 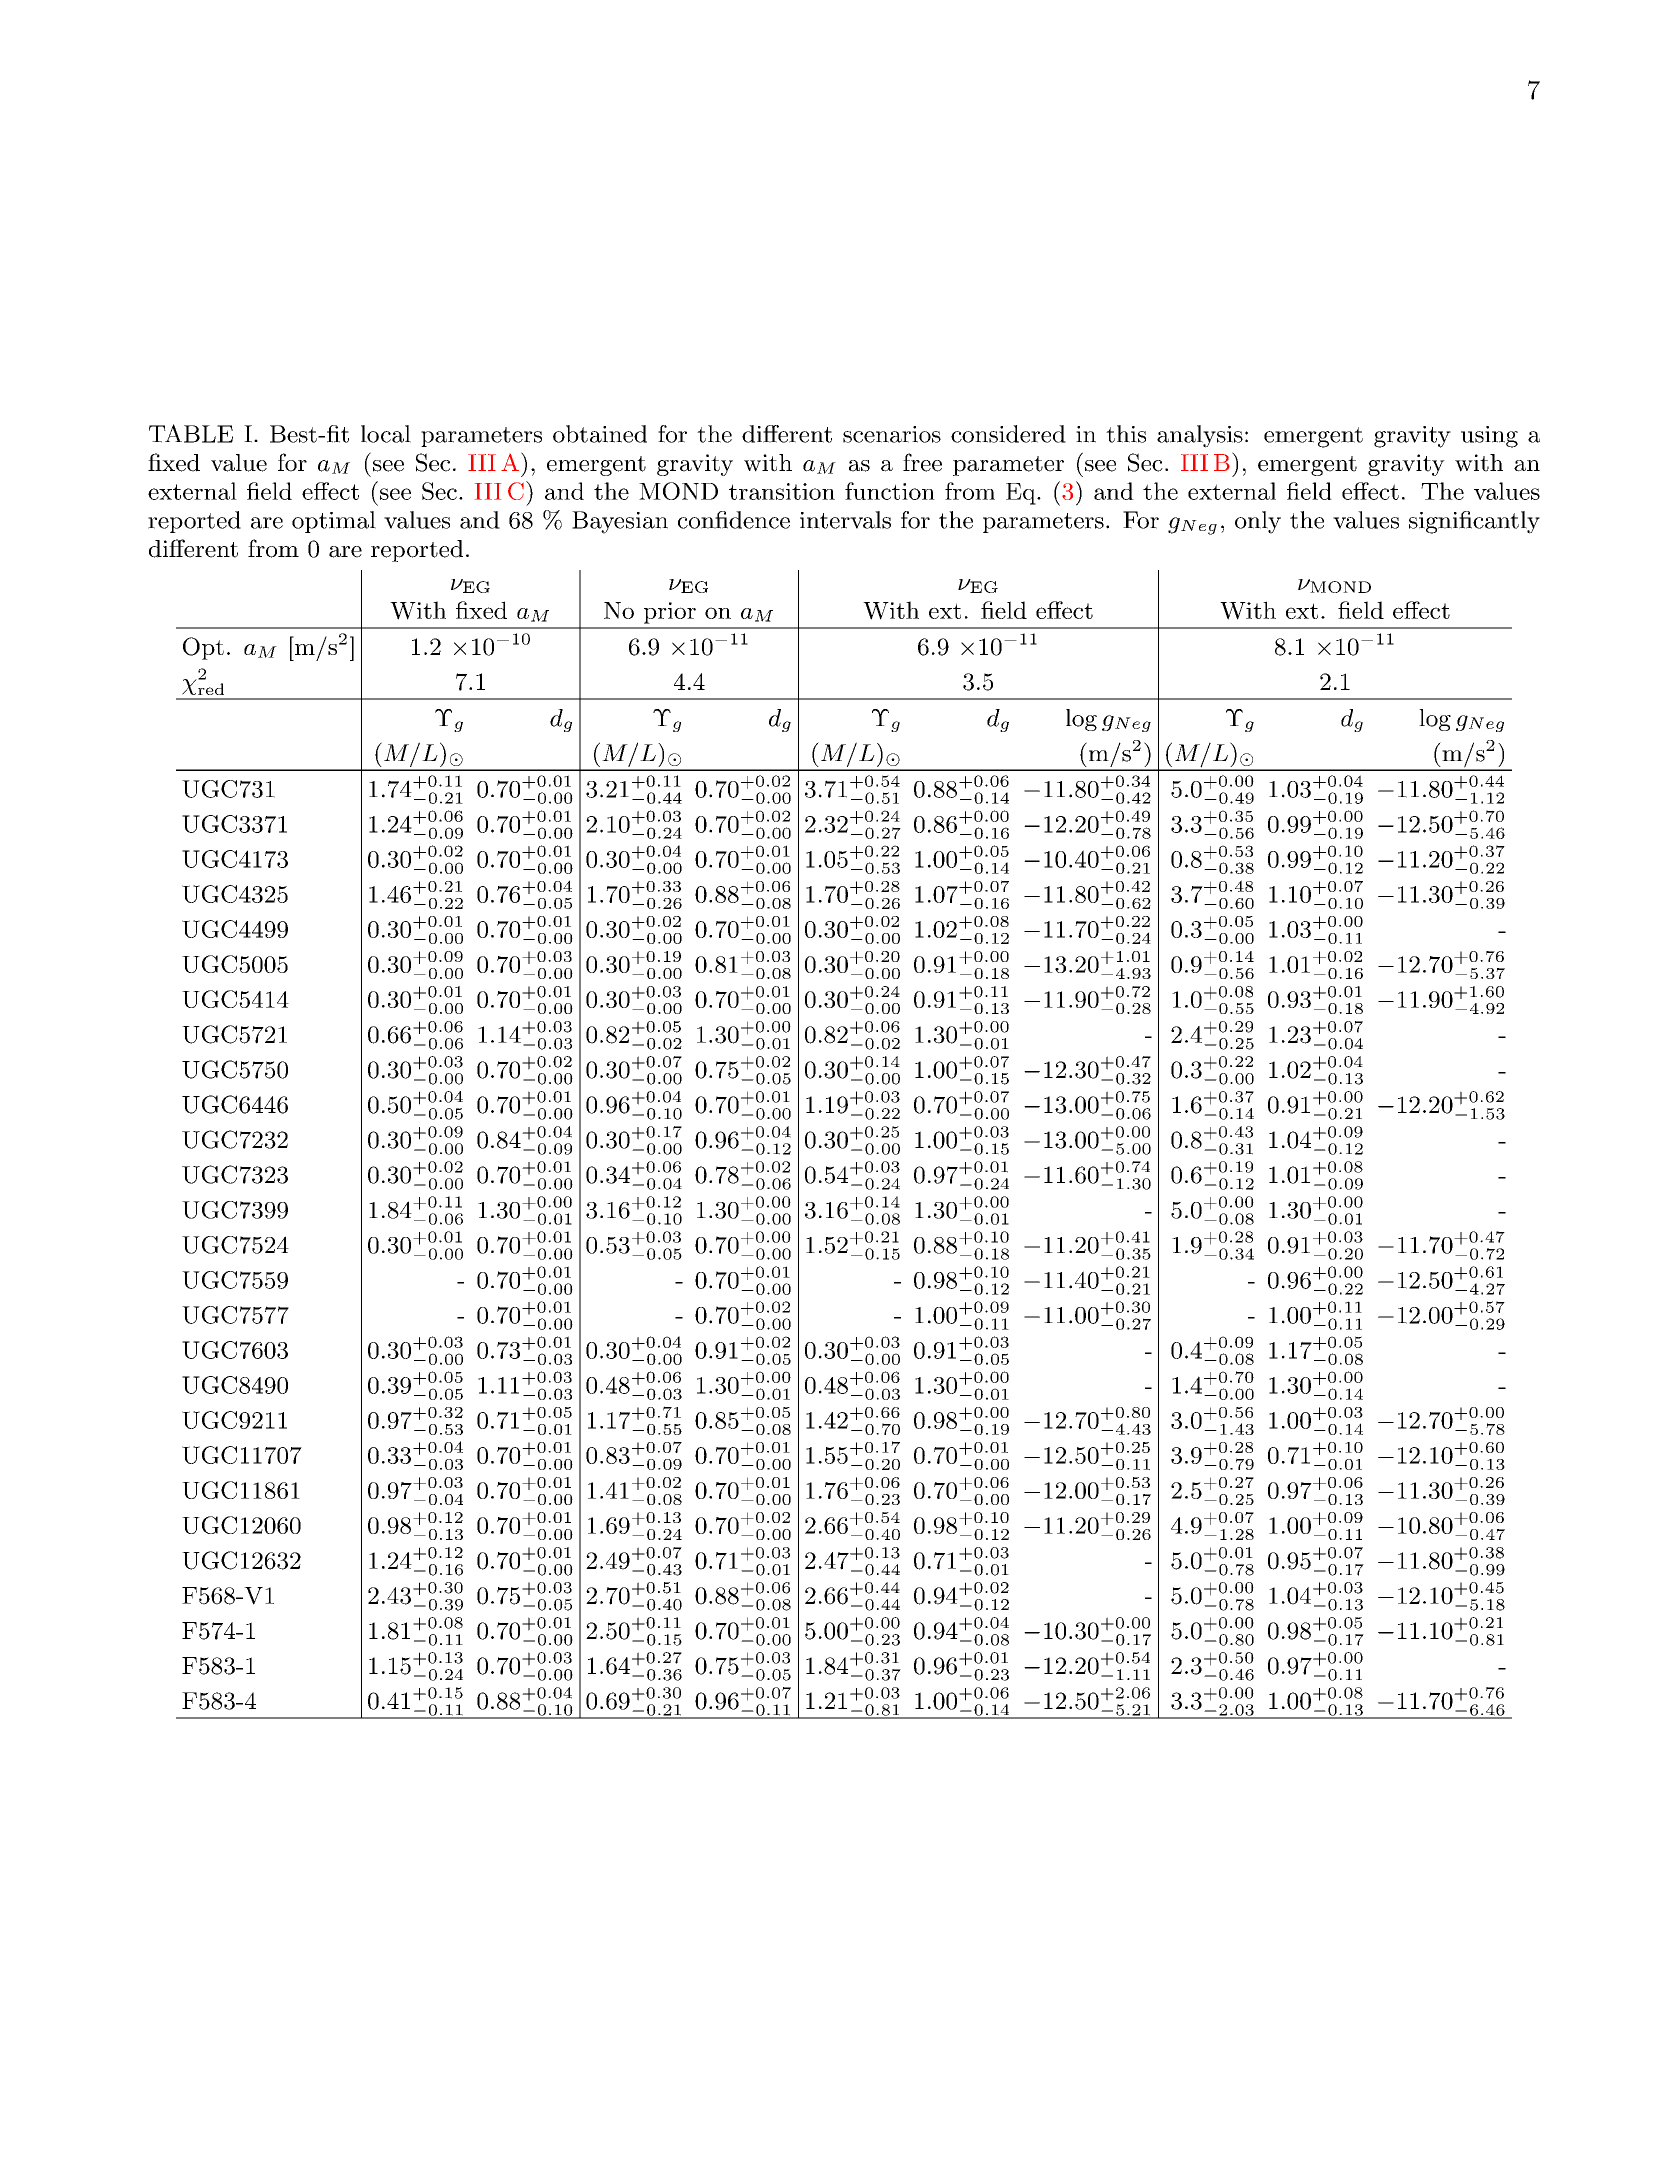 I want to click on local, so click(x=386, y=434).
